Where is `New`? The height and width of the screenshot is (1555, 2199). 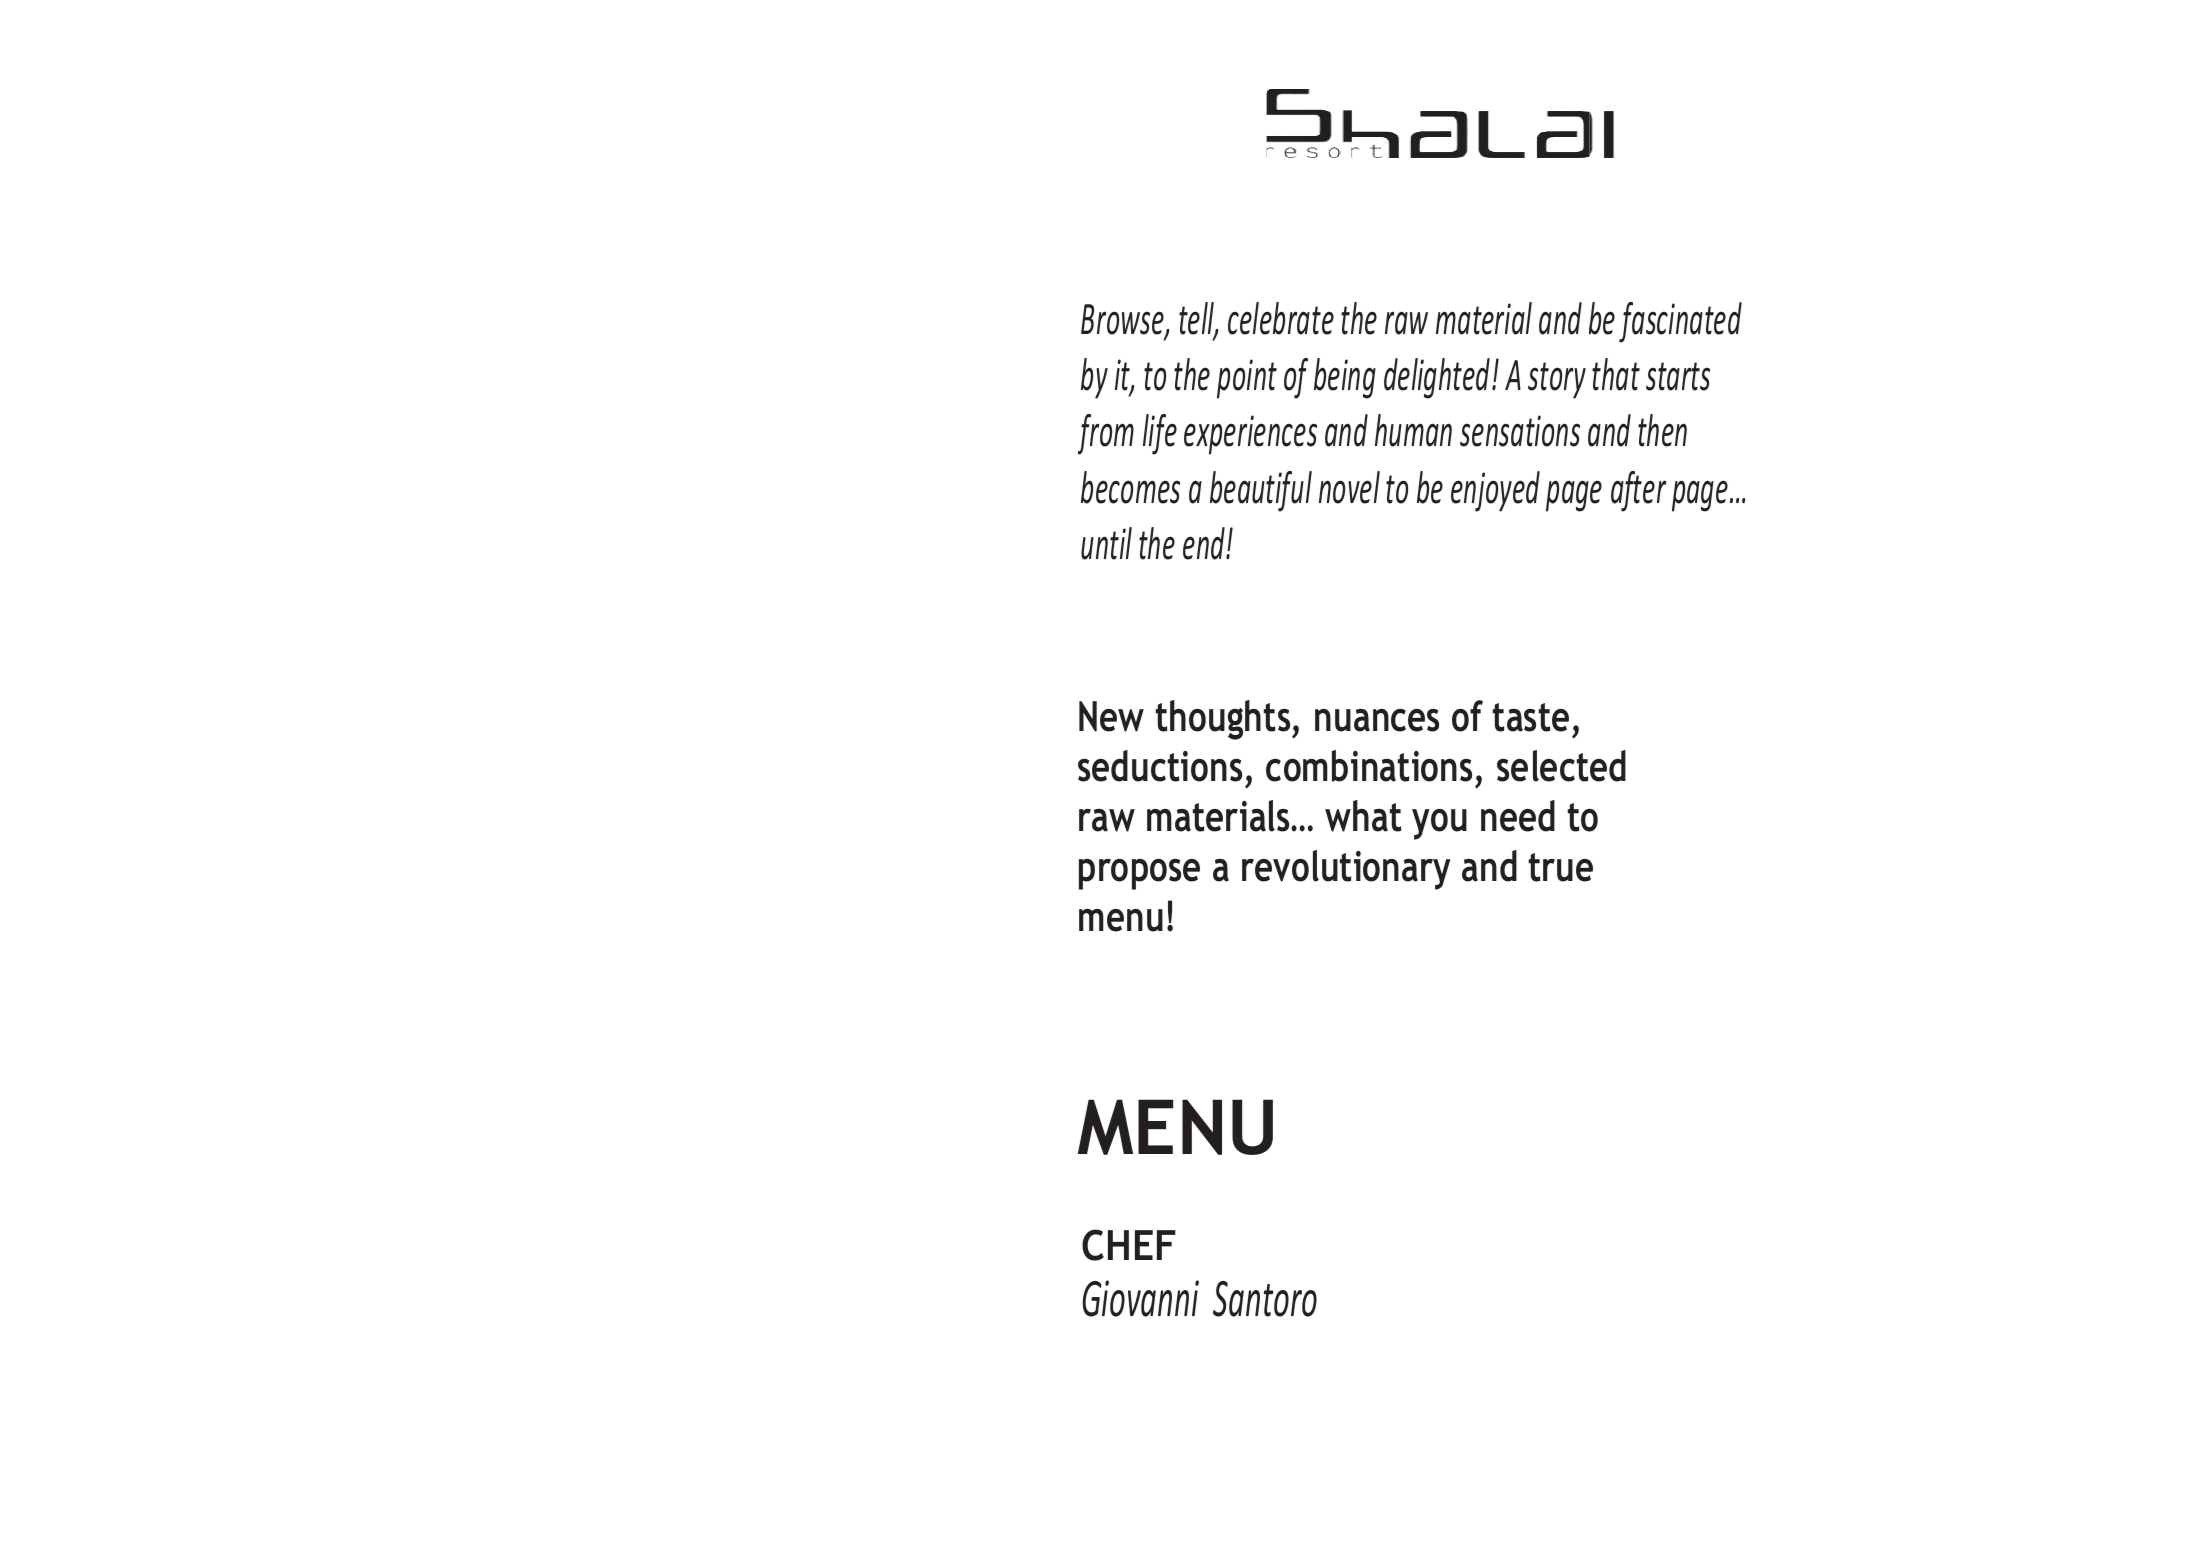
New is located at coordinates (1111, 716).
